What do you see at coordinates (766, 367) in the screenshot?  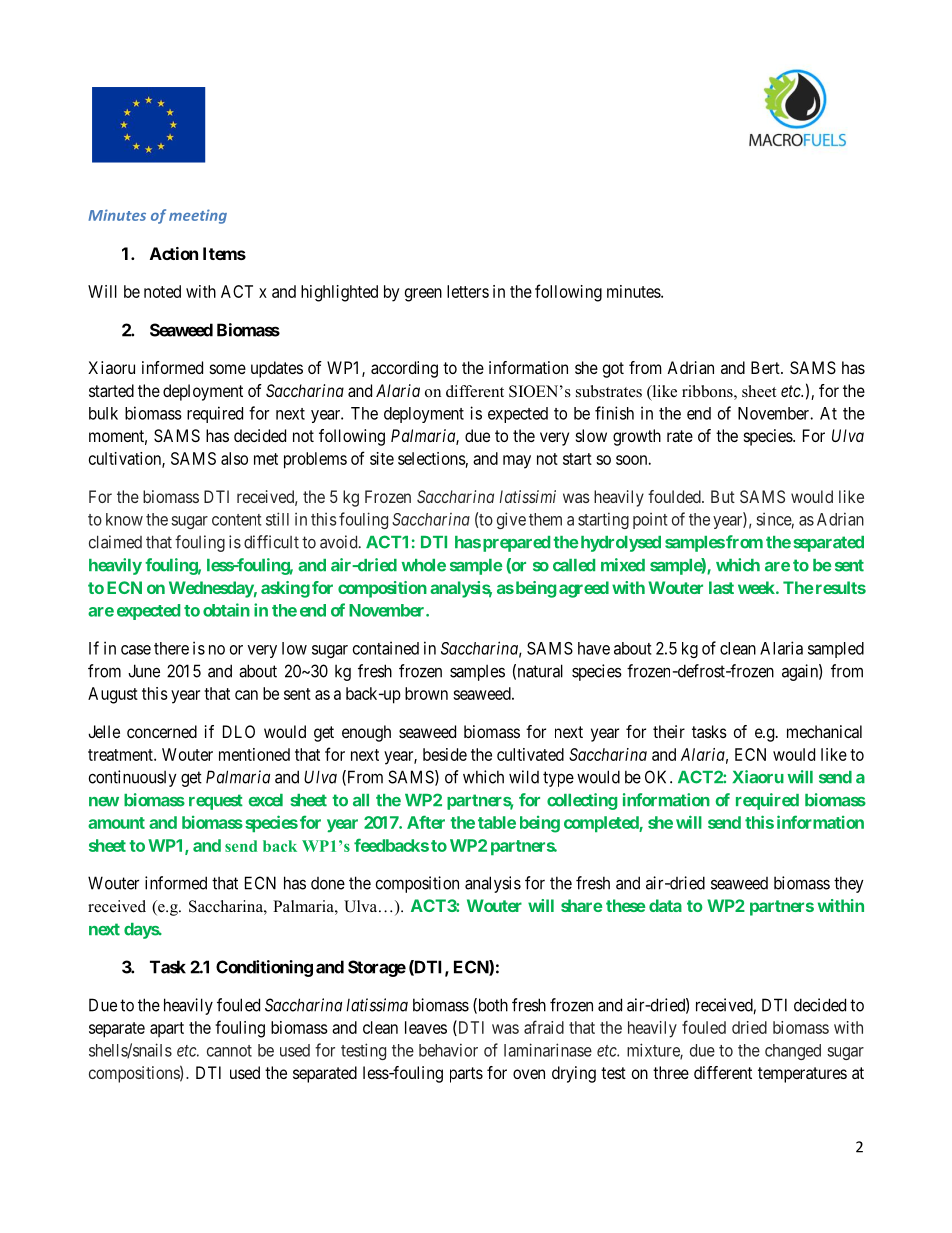 I see `Bert` at bounding box center [766, 367].
